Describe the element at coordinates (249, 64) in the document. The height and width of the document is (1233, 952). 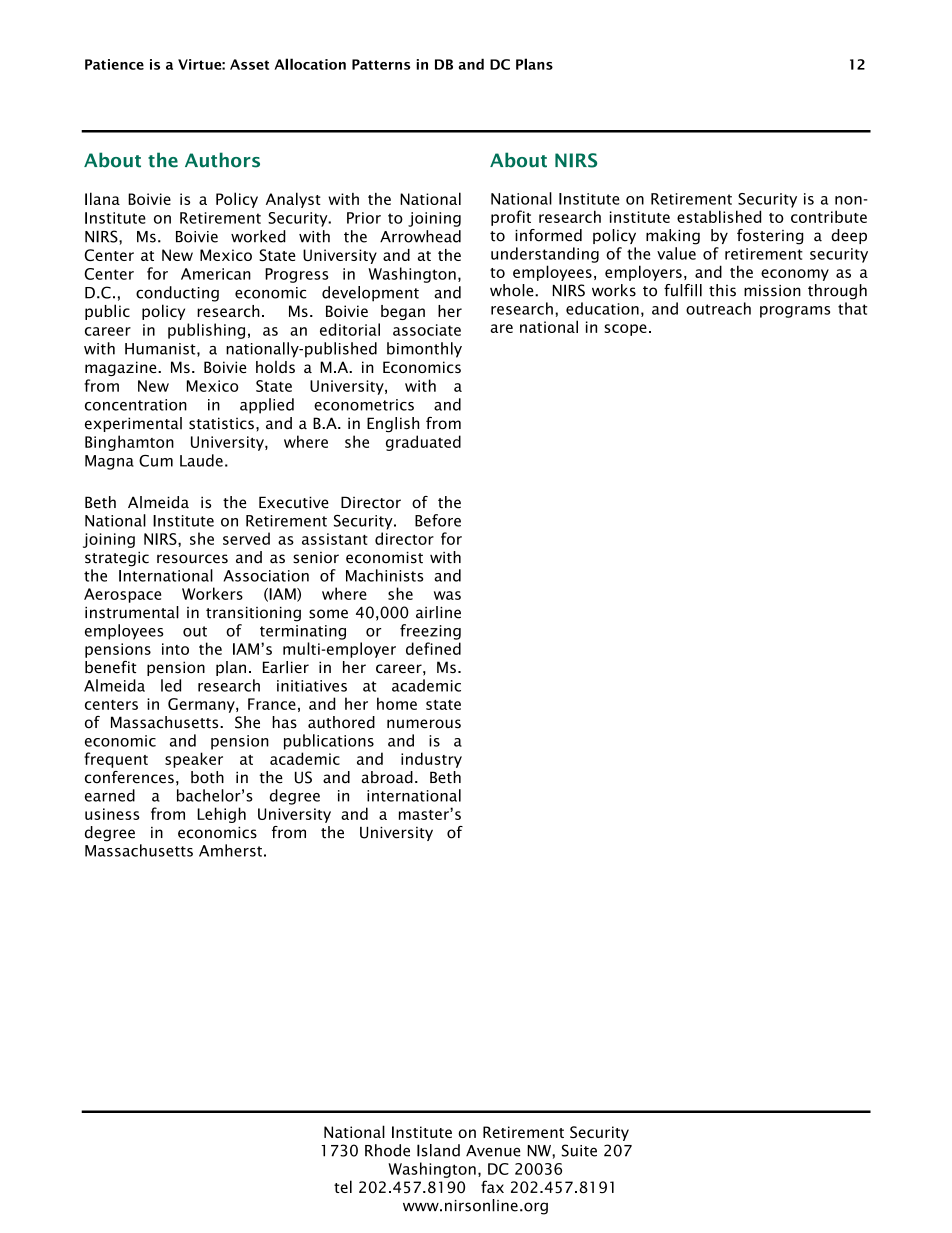
I see `Asset` at that location.
